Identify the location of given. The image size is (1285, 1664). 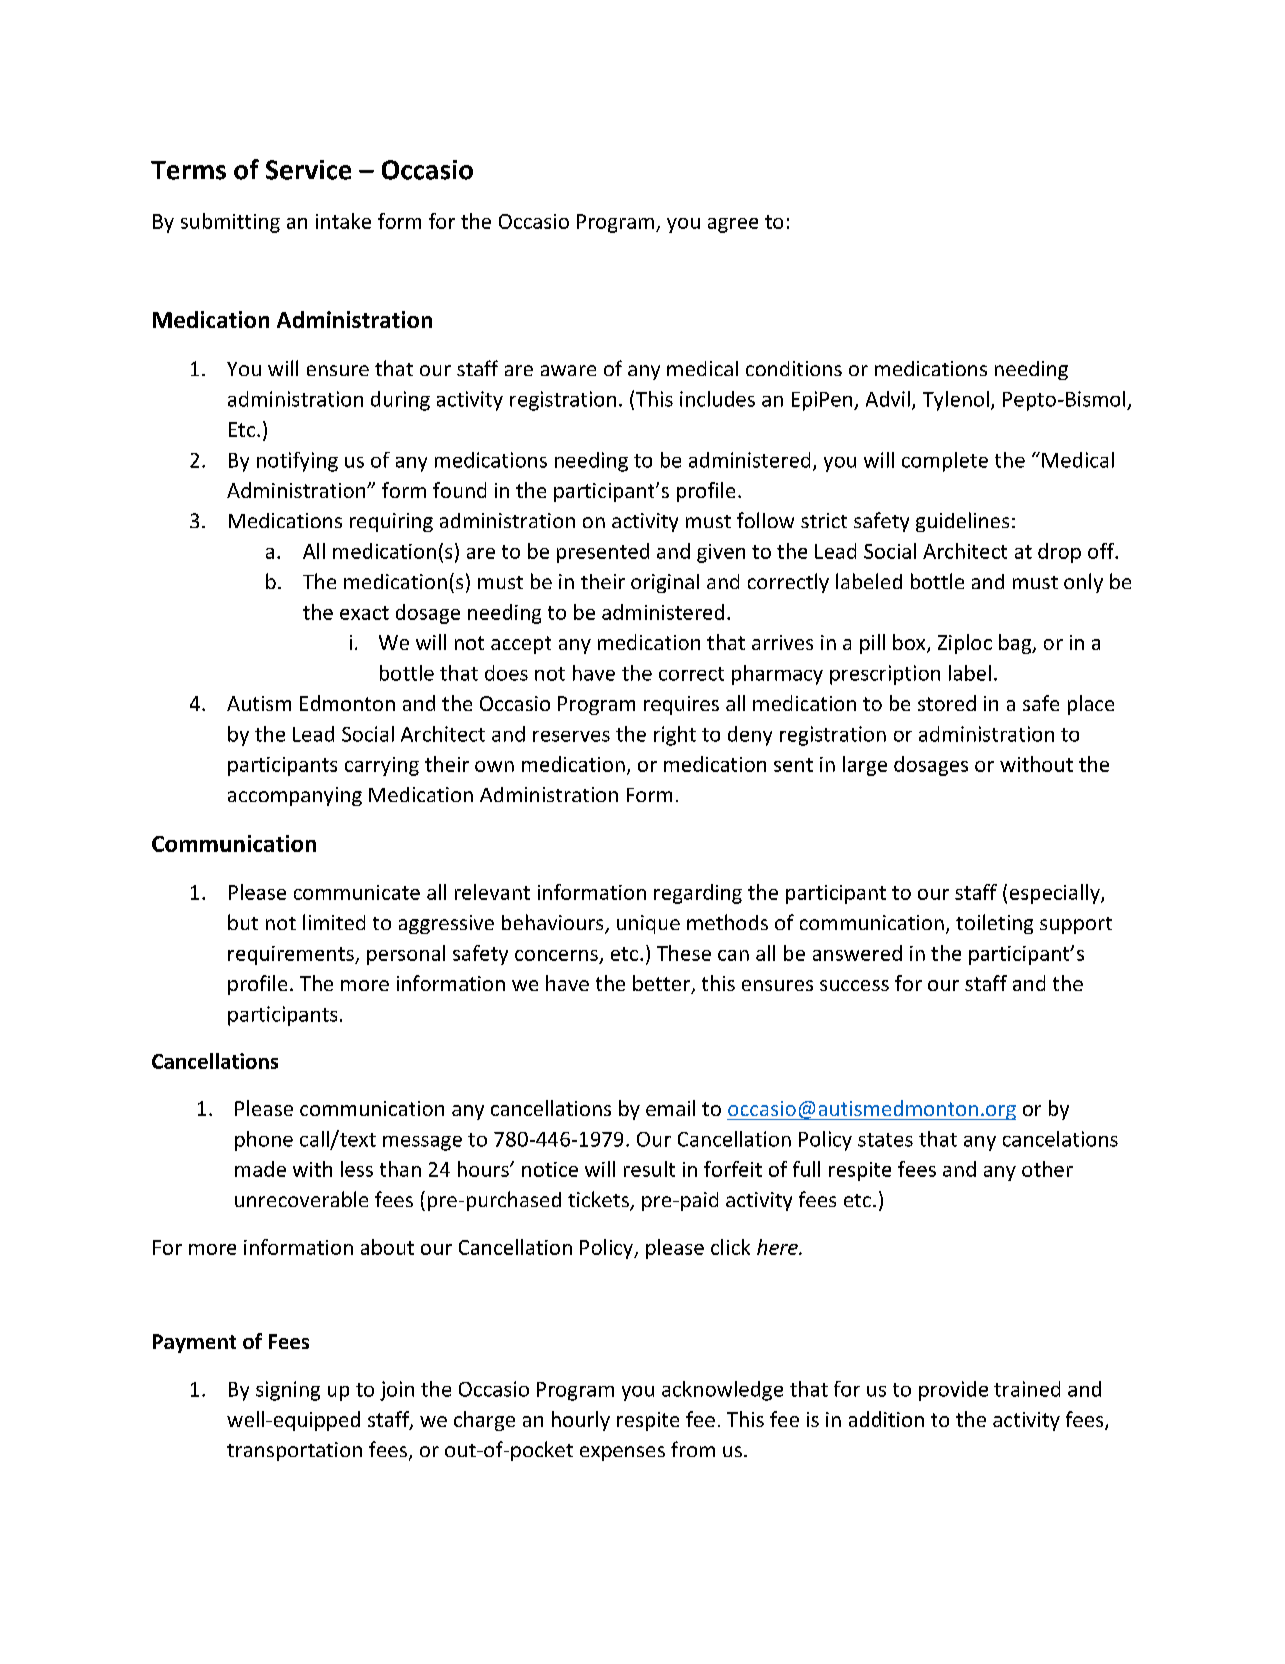
(721, 553).
